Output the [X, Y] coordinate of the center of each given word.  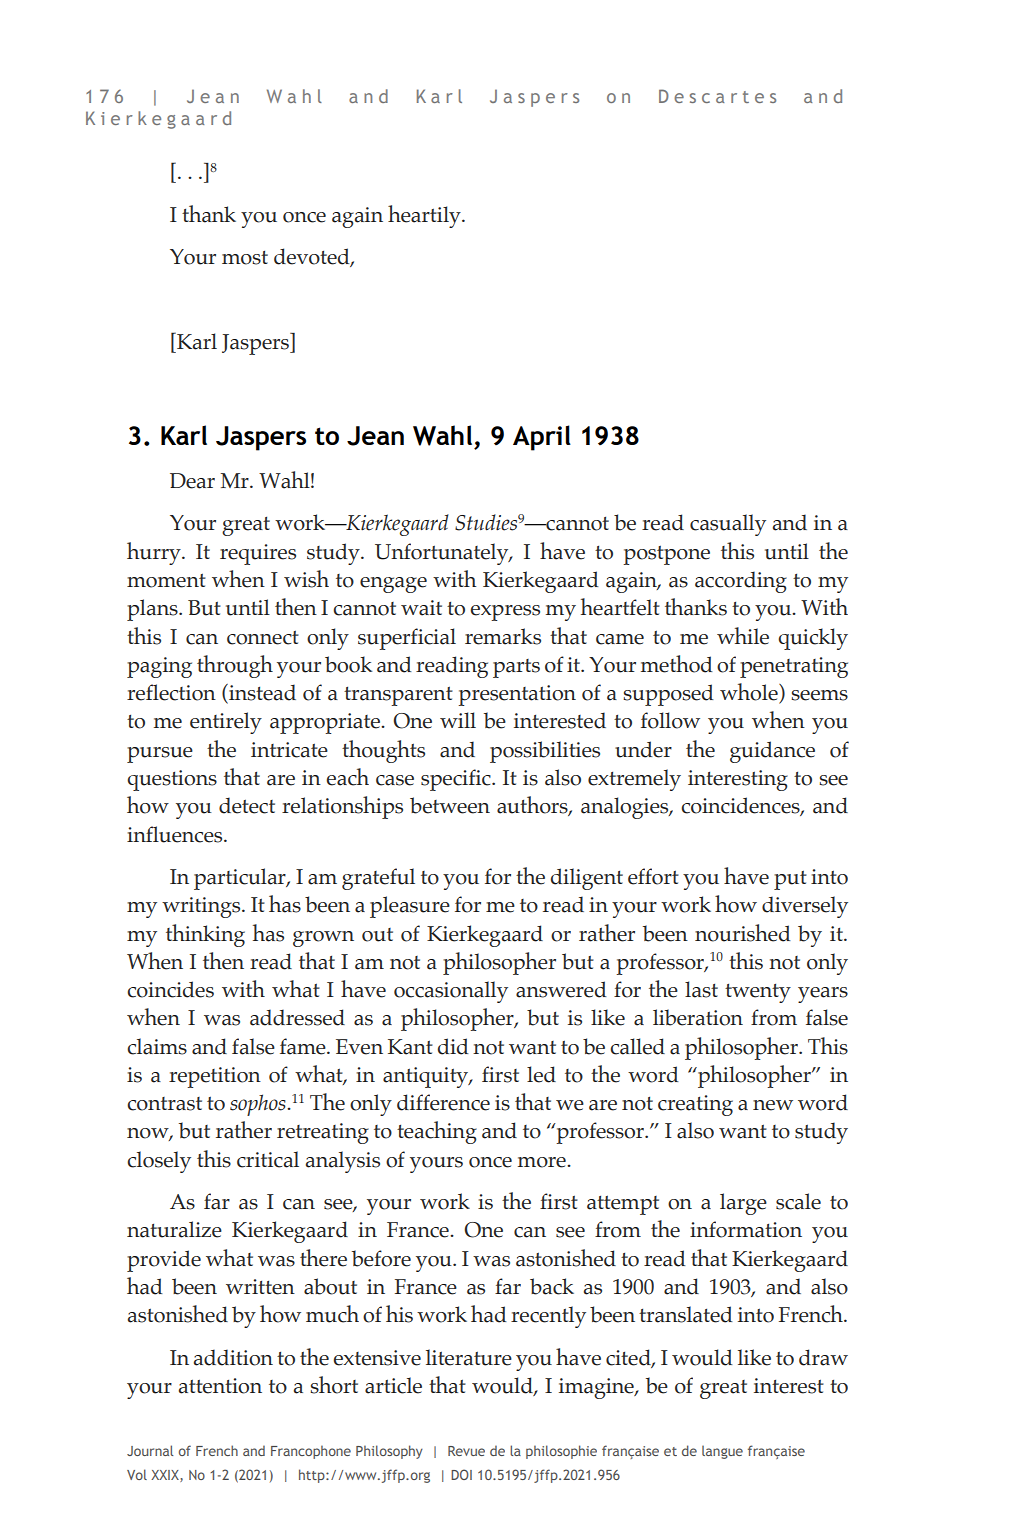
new [773, 1105]
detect [247, 805]
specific [457, 780]
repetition [215, 1077]
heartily [425, 216]
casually [728, 525]
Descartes [717, 96]
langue [722, 1452]
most [245, 258]
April [542, 438]
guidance [772, 752]
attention [220, 1386]
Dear [192, 481]
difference [443, 1102]
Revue [466, 1451]
